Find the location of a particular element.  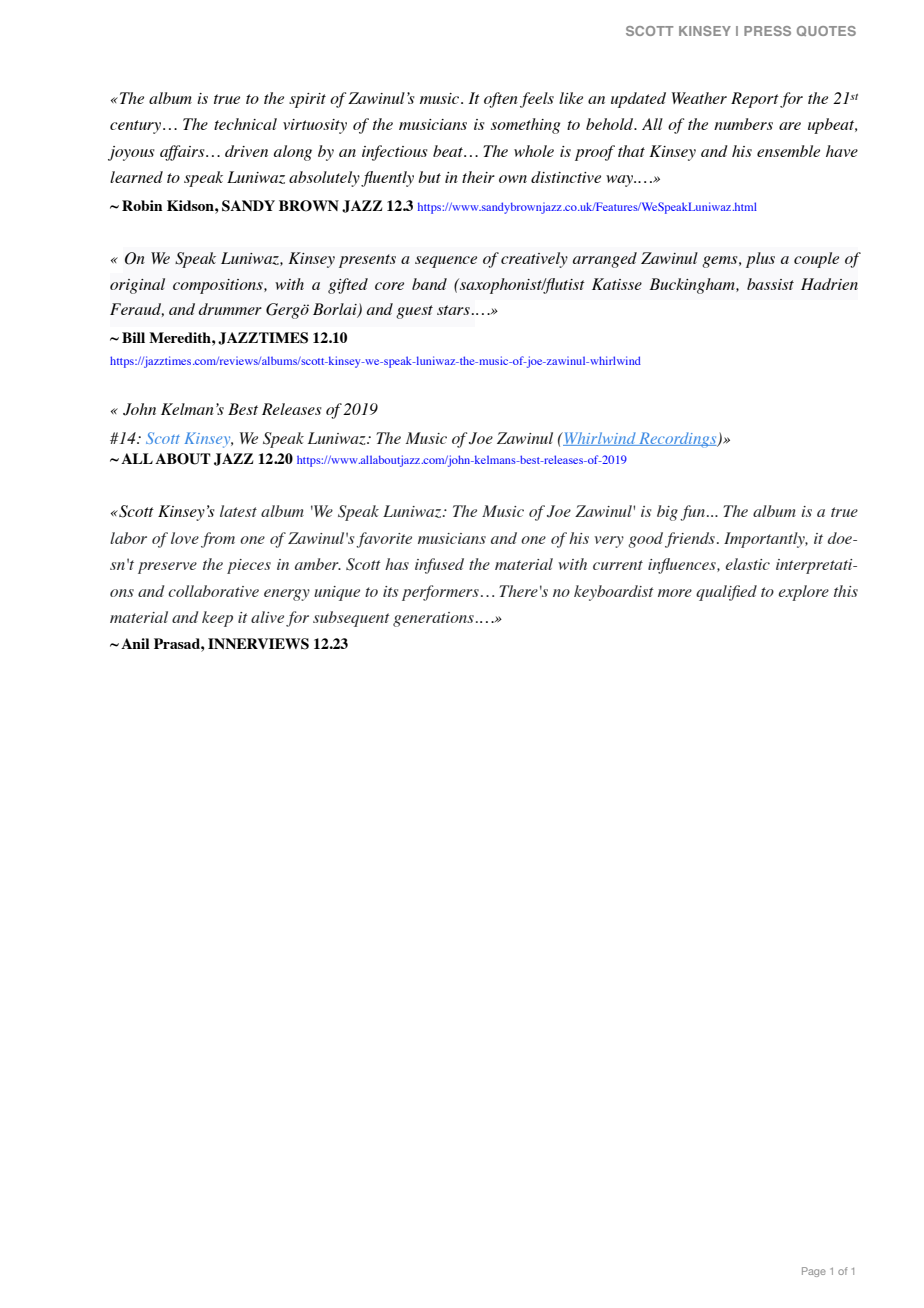

qualified is located at coordinates (726, 593).
